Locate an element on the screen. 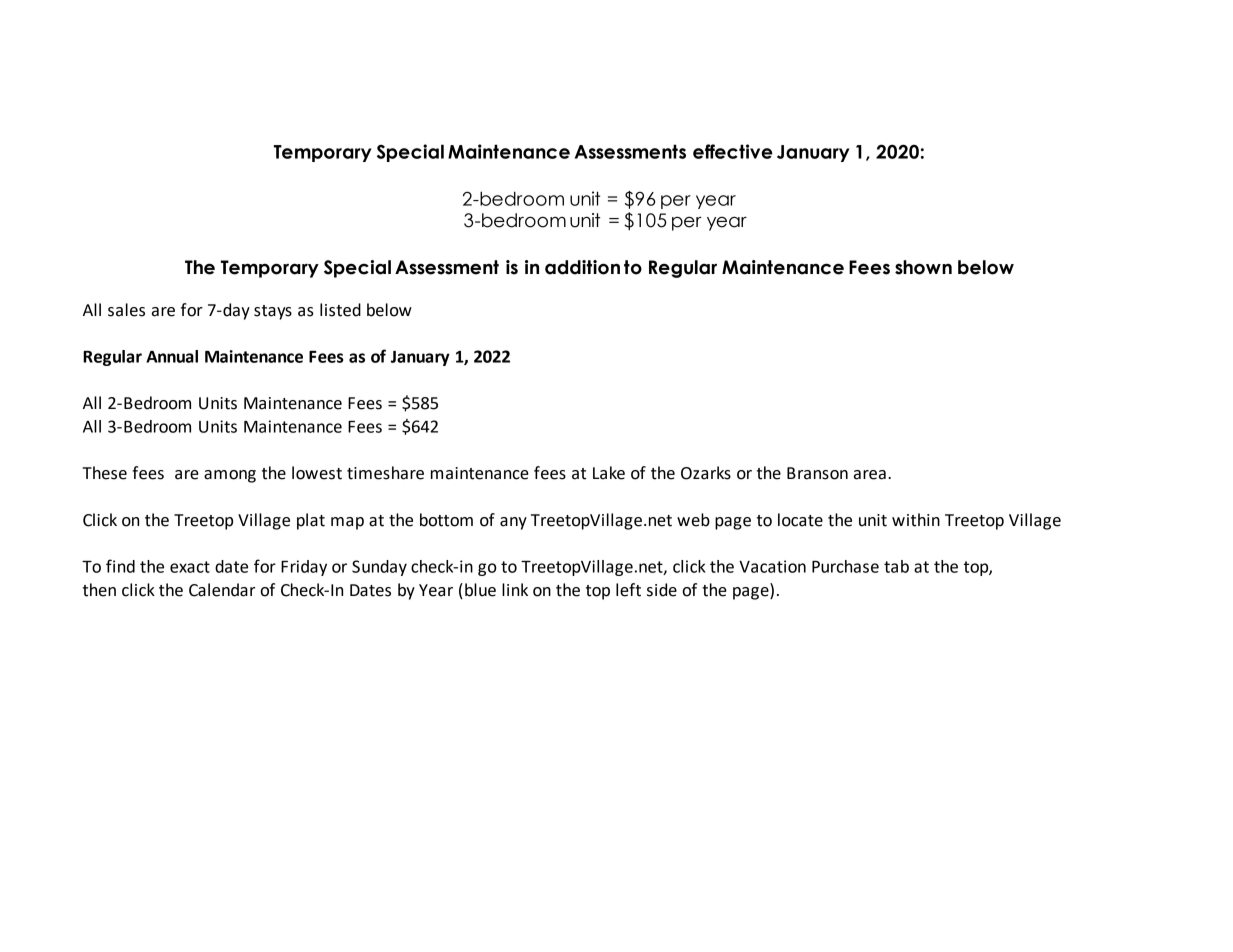 This screenshot has height=952, width=1233. addition is located at coordinates (582, 267).
